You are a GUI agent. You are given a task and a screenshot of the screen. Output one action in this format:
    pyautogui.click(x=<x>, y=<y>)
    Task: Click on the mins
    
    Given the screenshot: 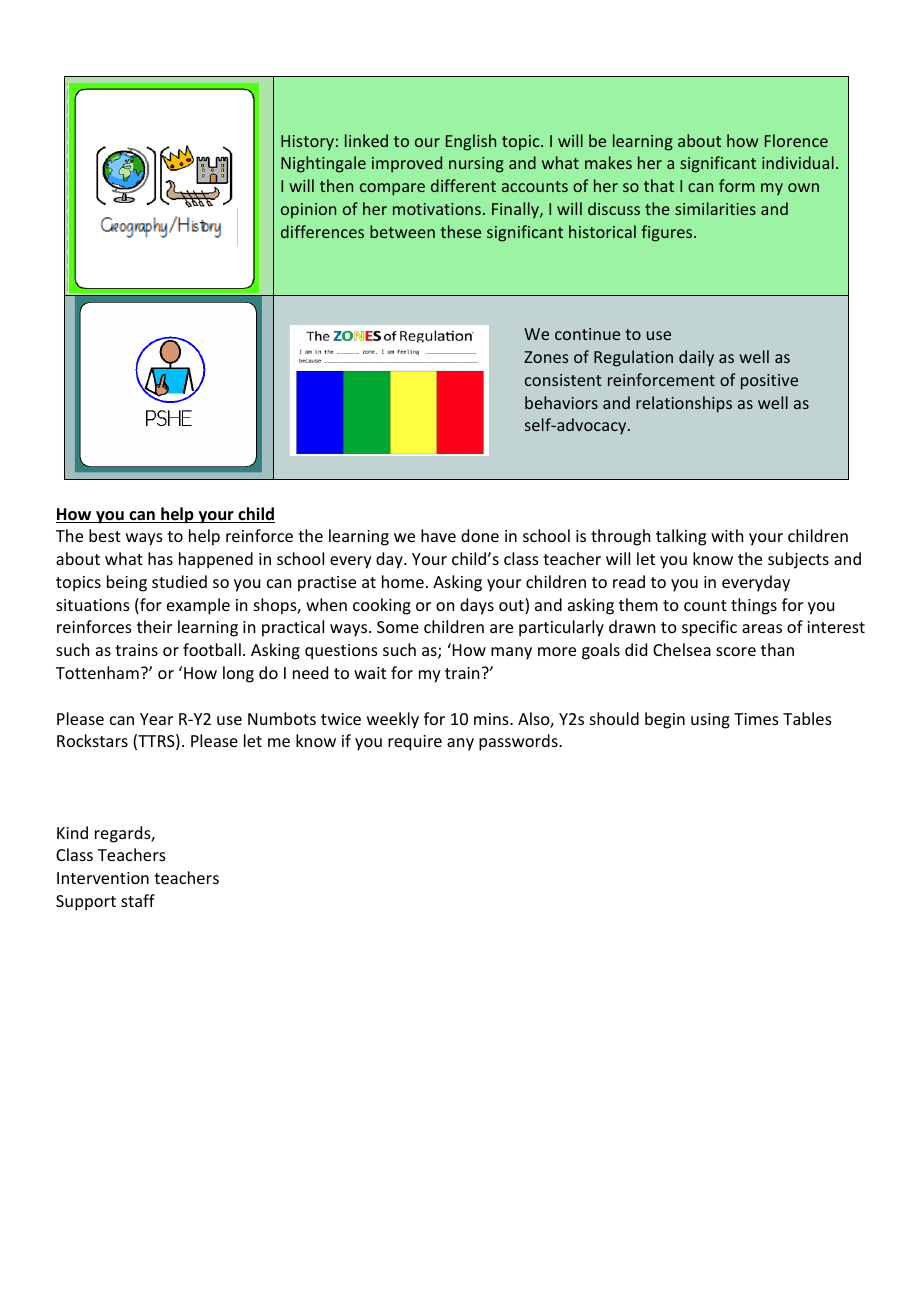 What is the action you would take?
    pyautogui.click(x=492, y=719)
